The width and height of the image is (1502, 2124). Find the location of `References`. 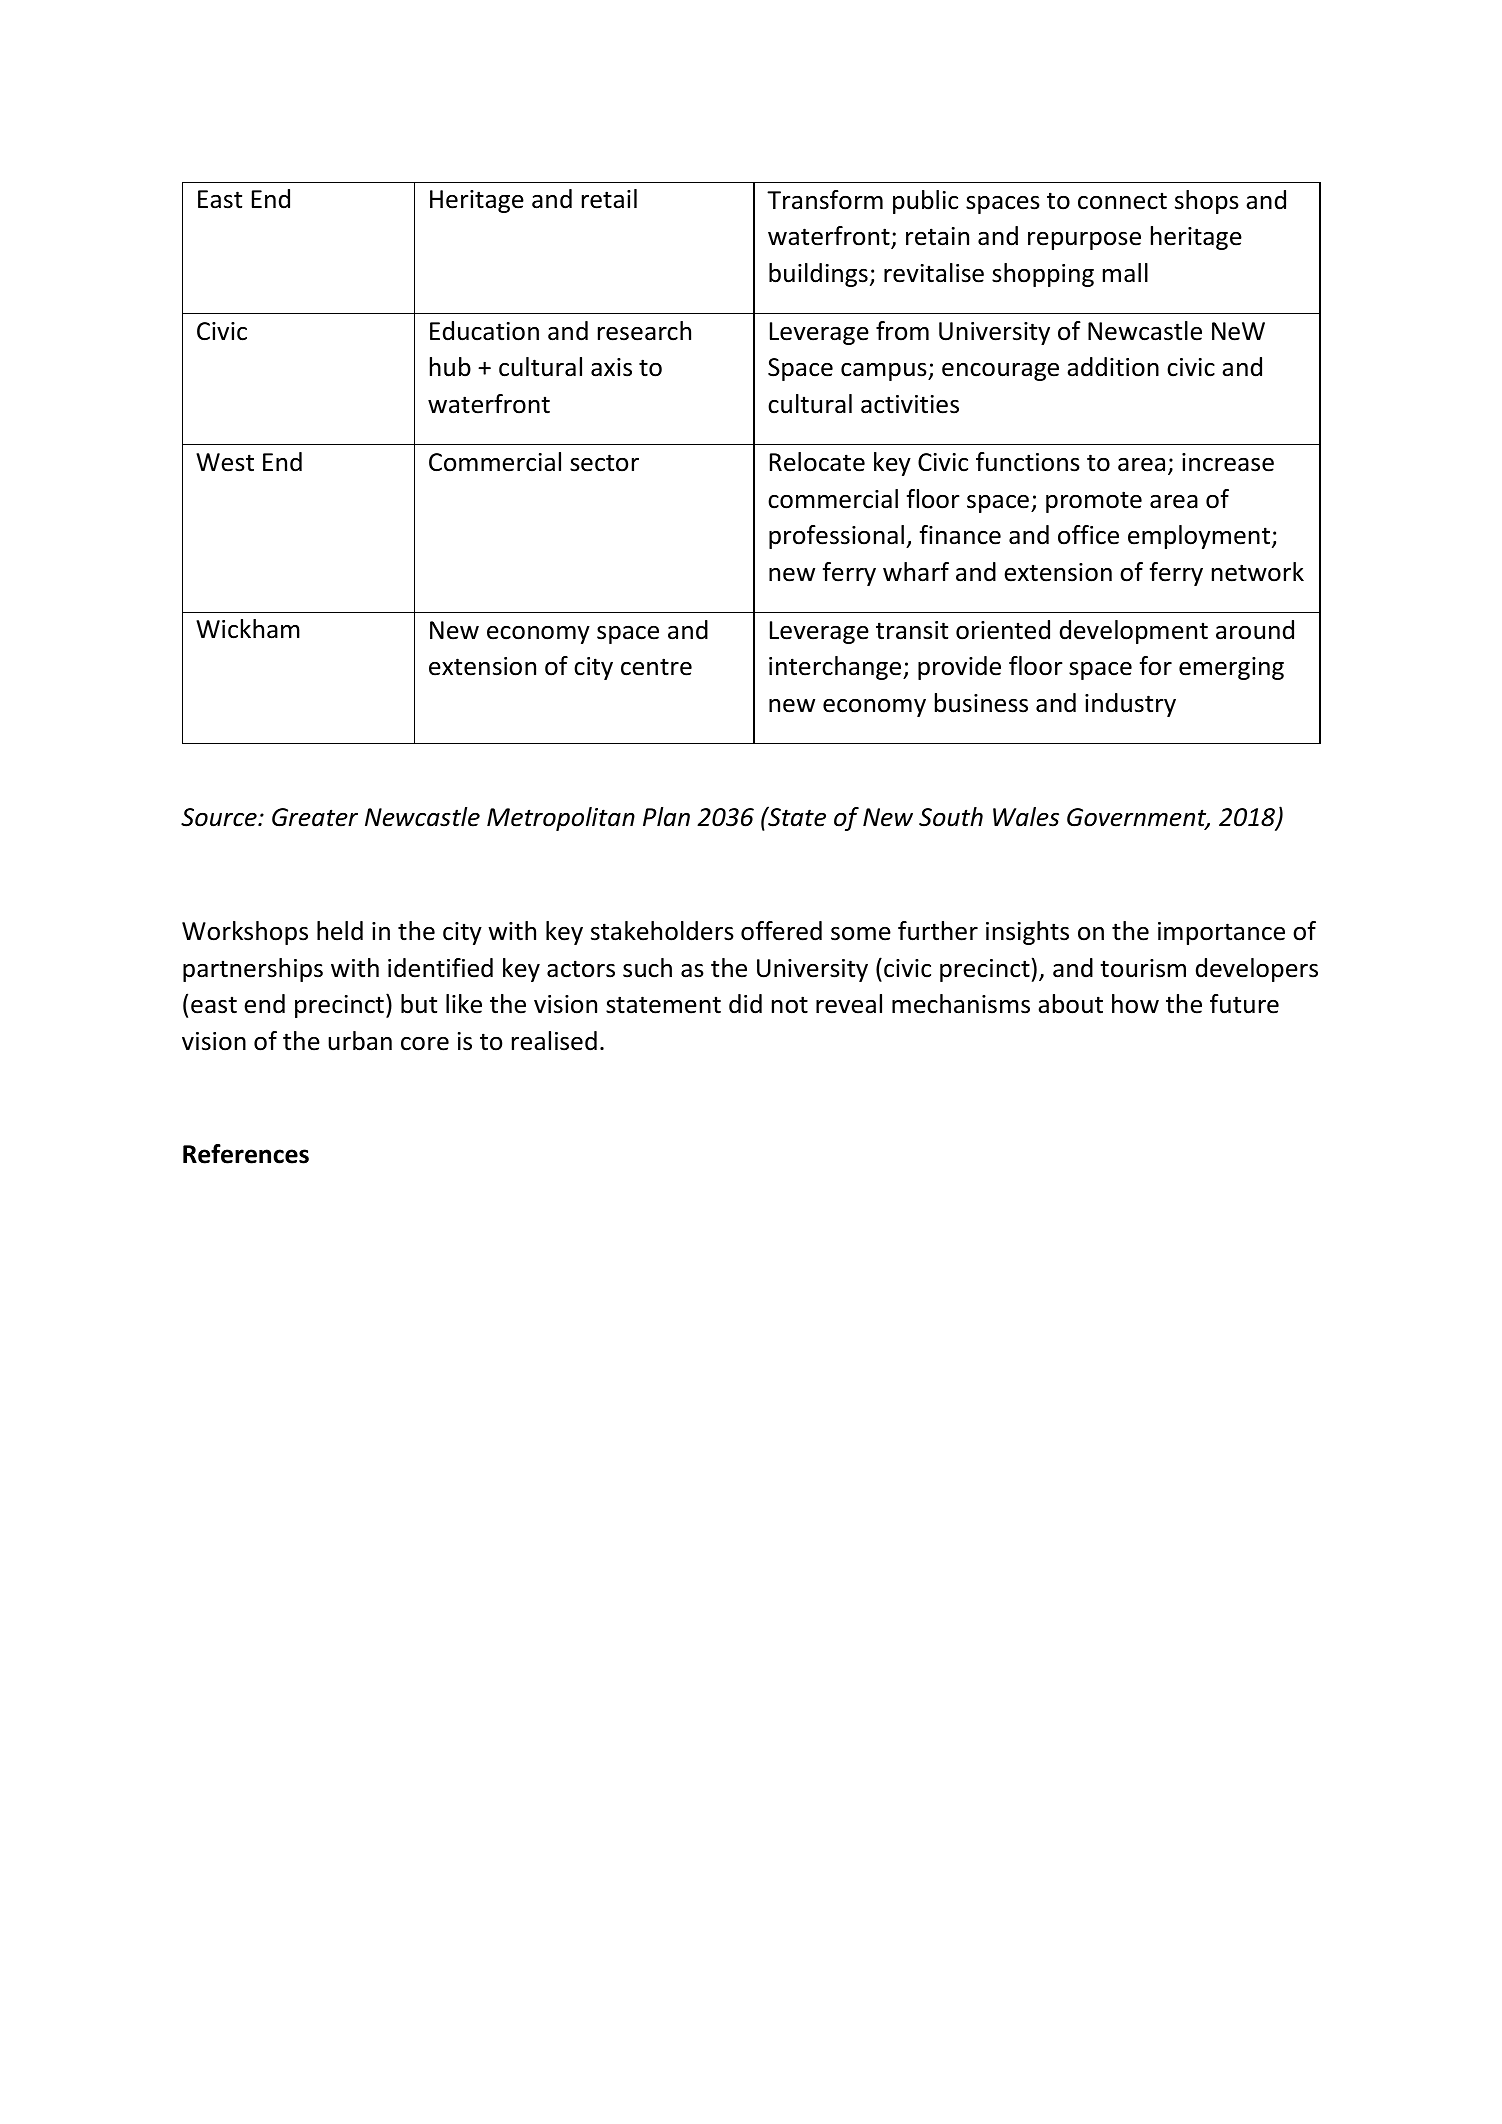

References is located at coordinates (246, 1154).
